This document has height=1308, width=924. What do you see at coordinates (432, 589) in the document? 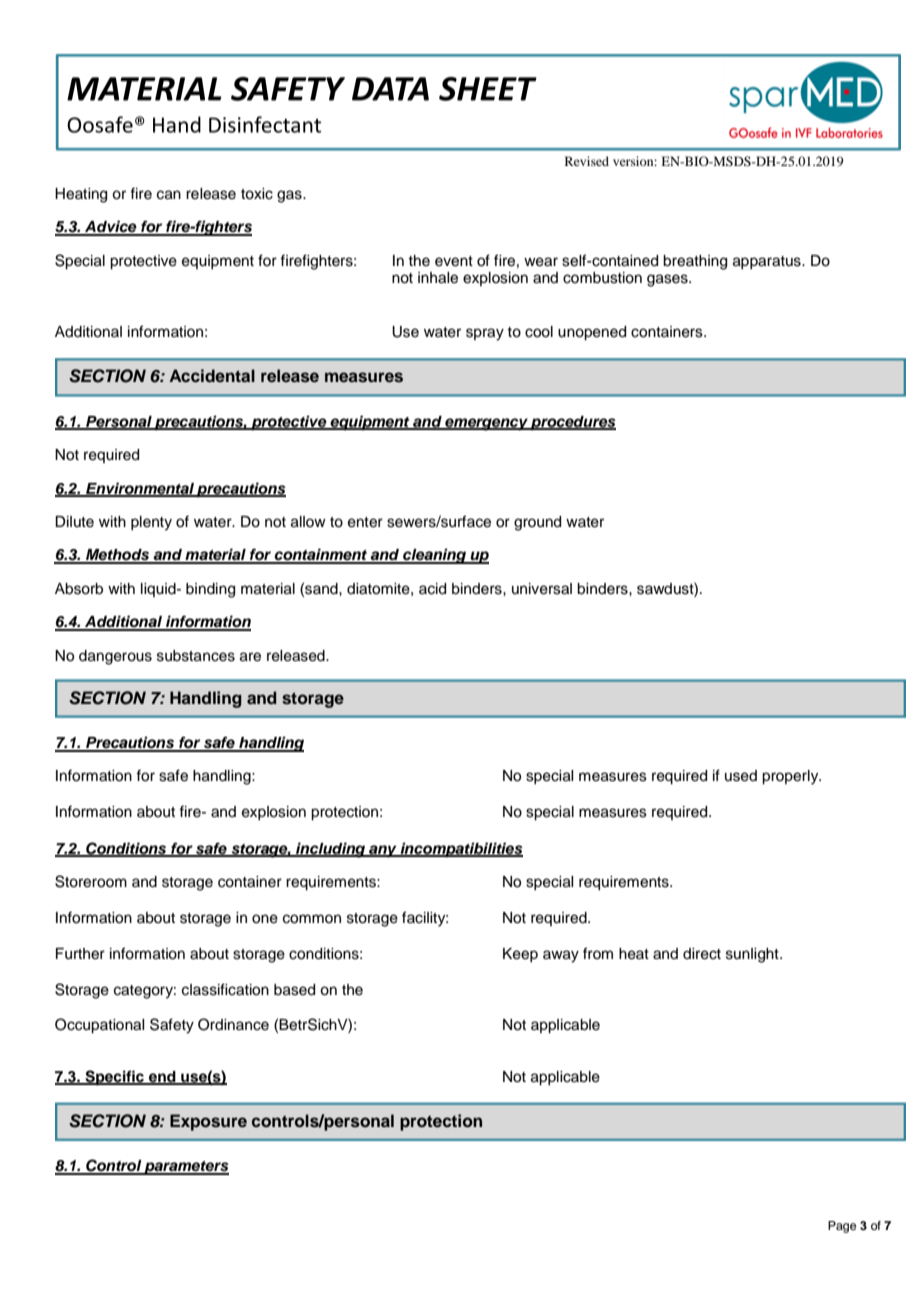
I see `acid` at bounding box center [432, 589].
